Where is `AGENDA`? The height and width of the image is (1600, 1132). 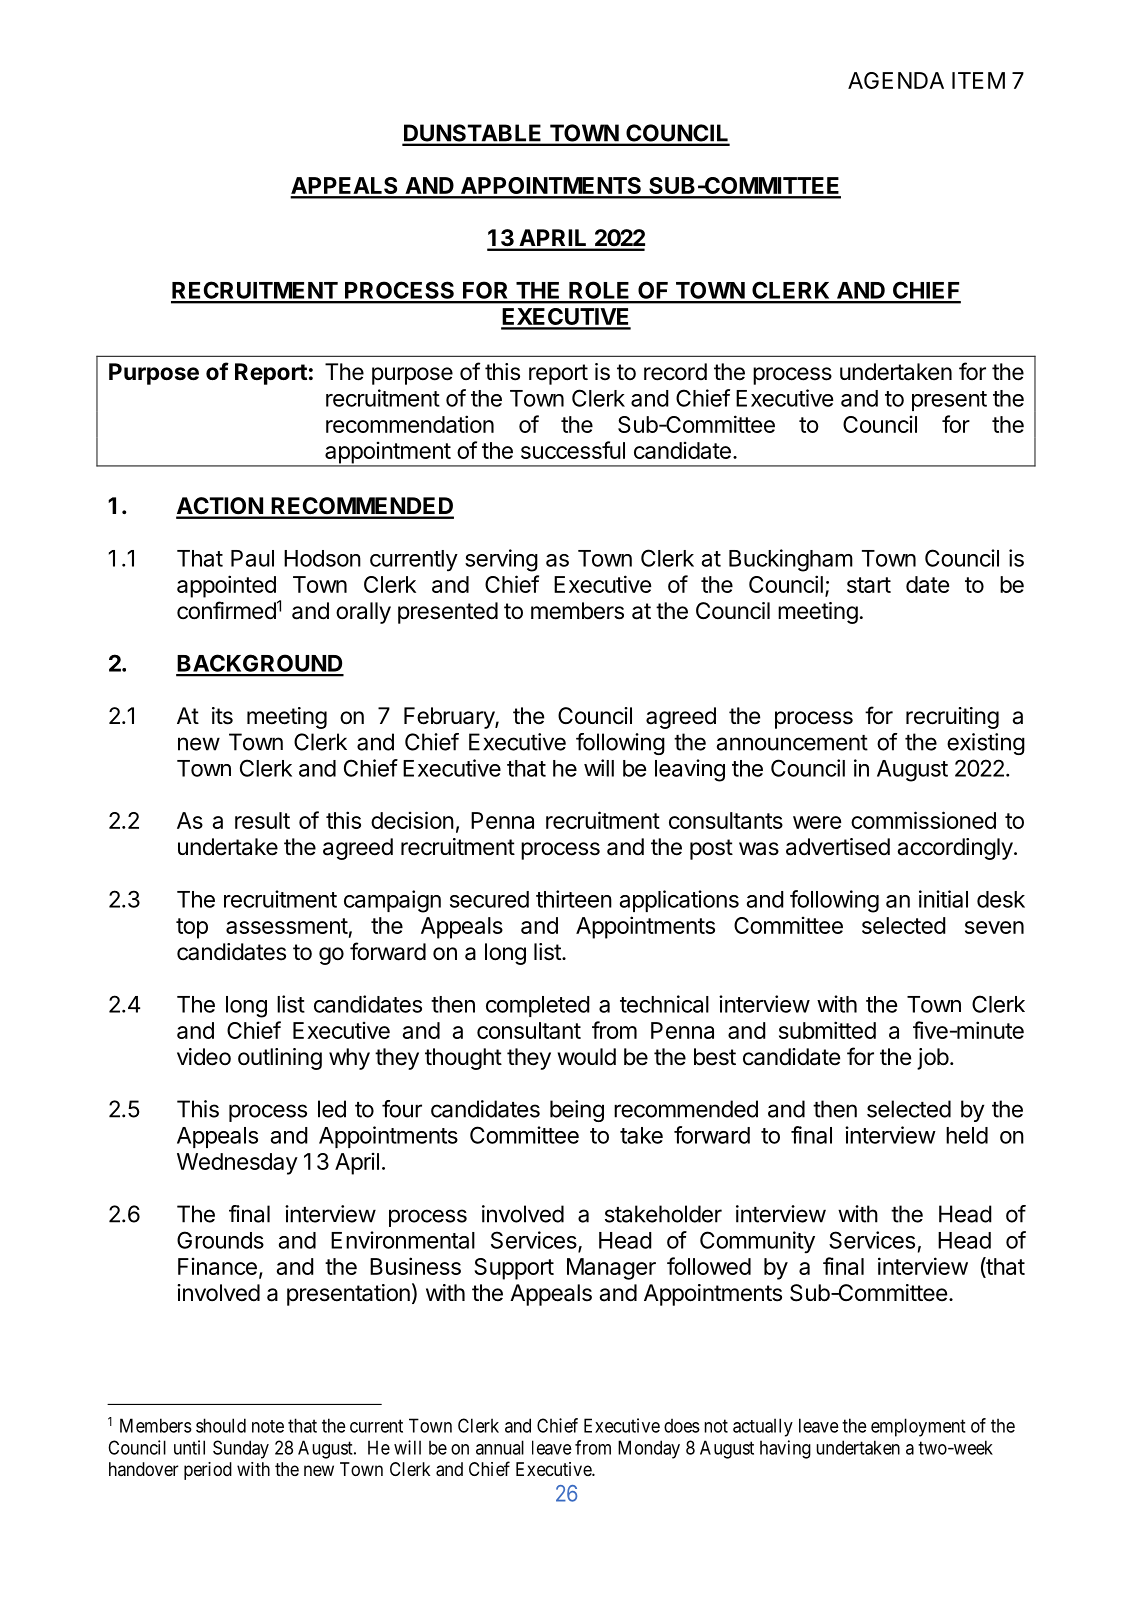
AGENDA is located at coordinates (896, 80).
